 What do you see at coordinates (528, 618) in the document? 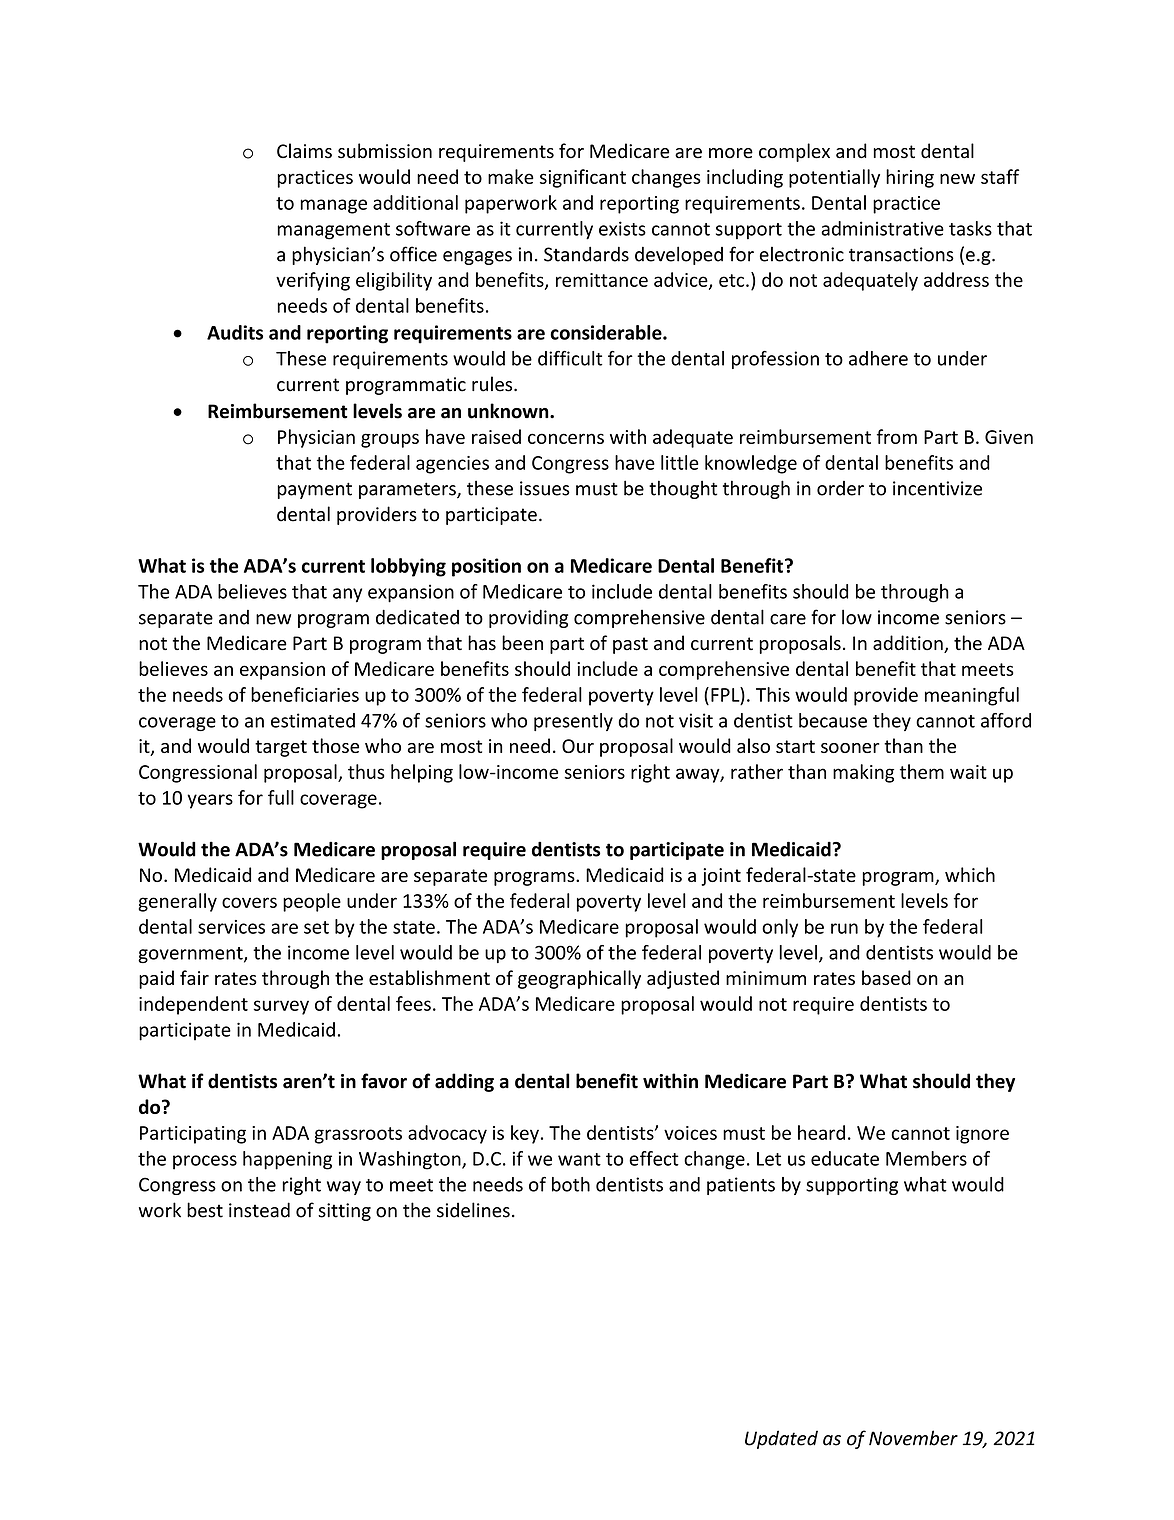
I see `providing` at bounding box center [528, 618].
